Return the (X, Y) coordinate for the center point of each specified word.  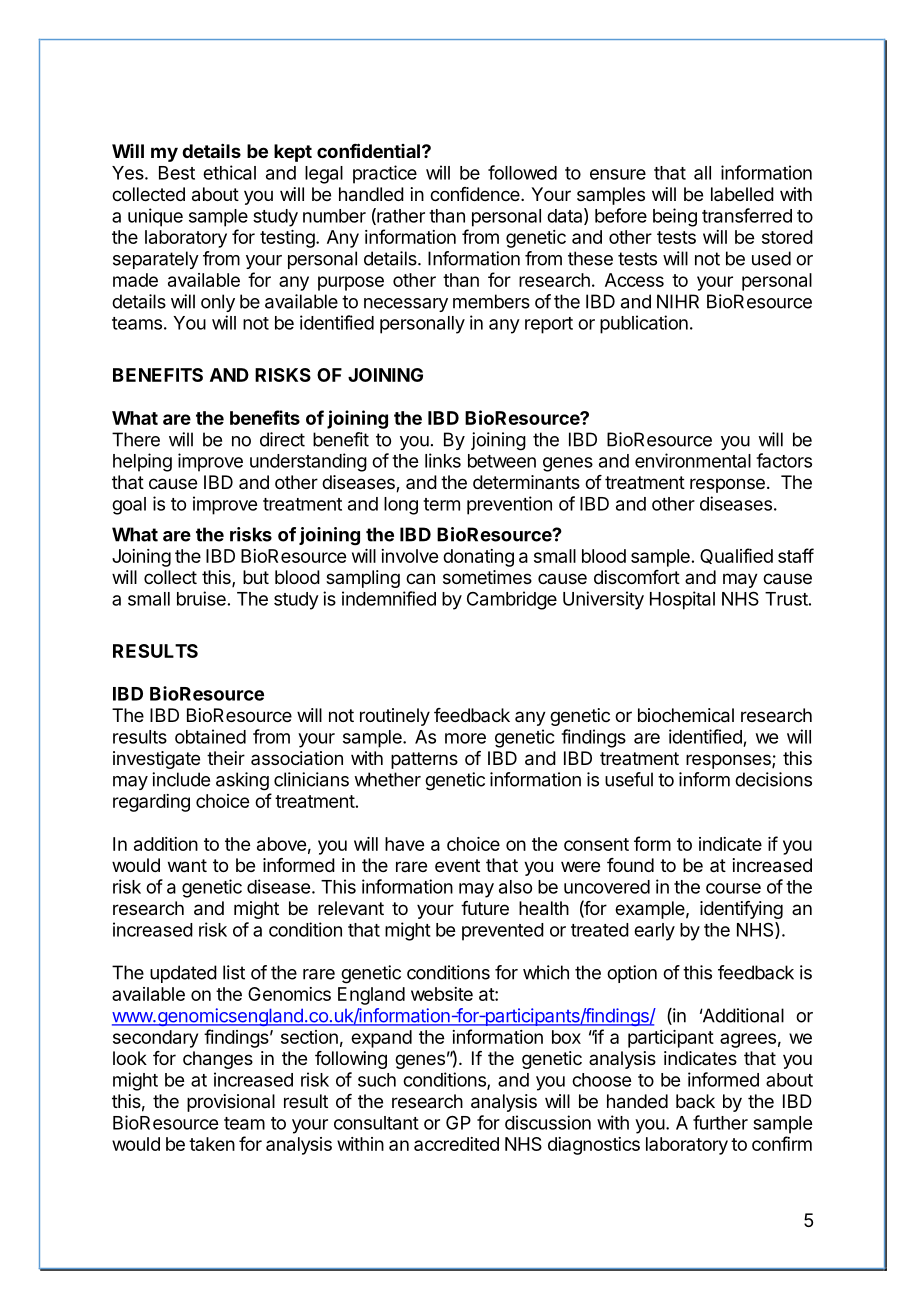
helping (142, 462)
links (443, 460)
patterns (424, 760)
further (720, 1122)
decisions (773, 779)
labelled (742, 194)
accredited (456, 1144)
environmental (693, 460)
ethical (229, 172)
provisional (231, 1103)
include (181, 779)
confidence (476, 194)
